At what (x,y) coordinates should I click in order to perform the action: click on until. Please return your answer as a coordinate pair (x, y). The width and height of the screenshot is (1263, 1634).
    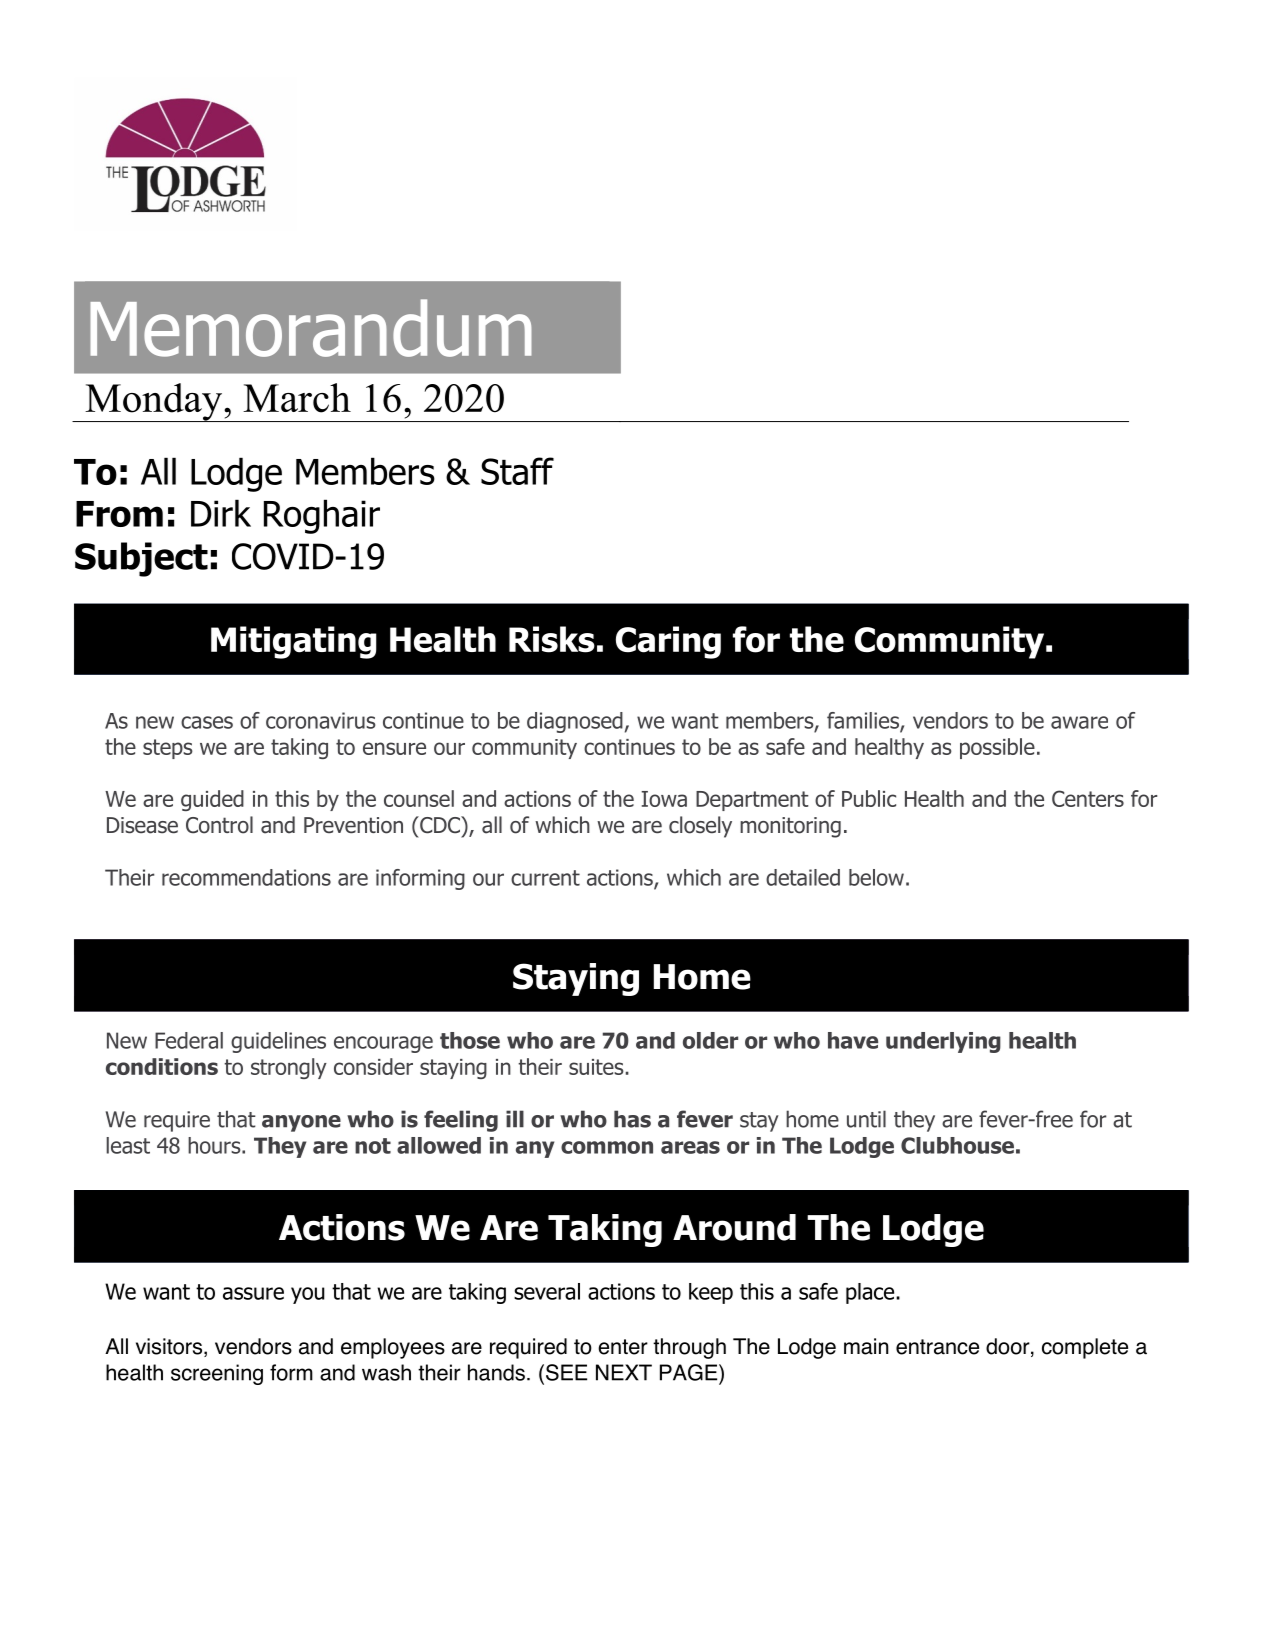
    Looking at the image, I should click on (866, 1119).
